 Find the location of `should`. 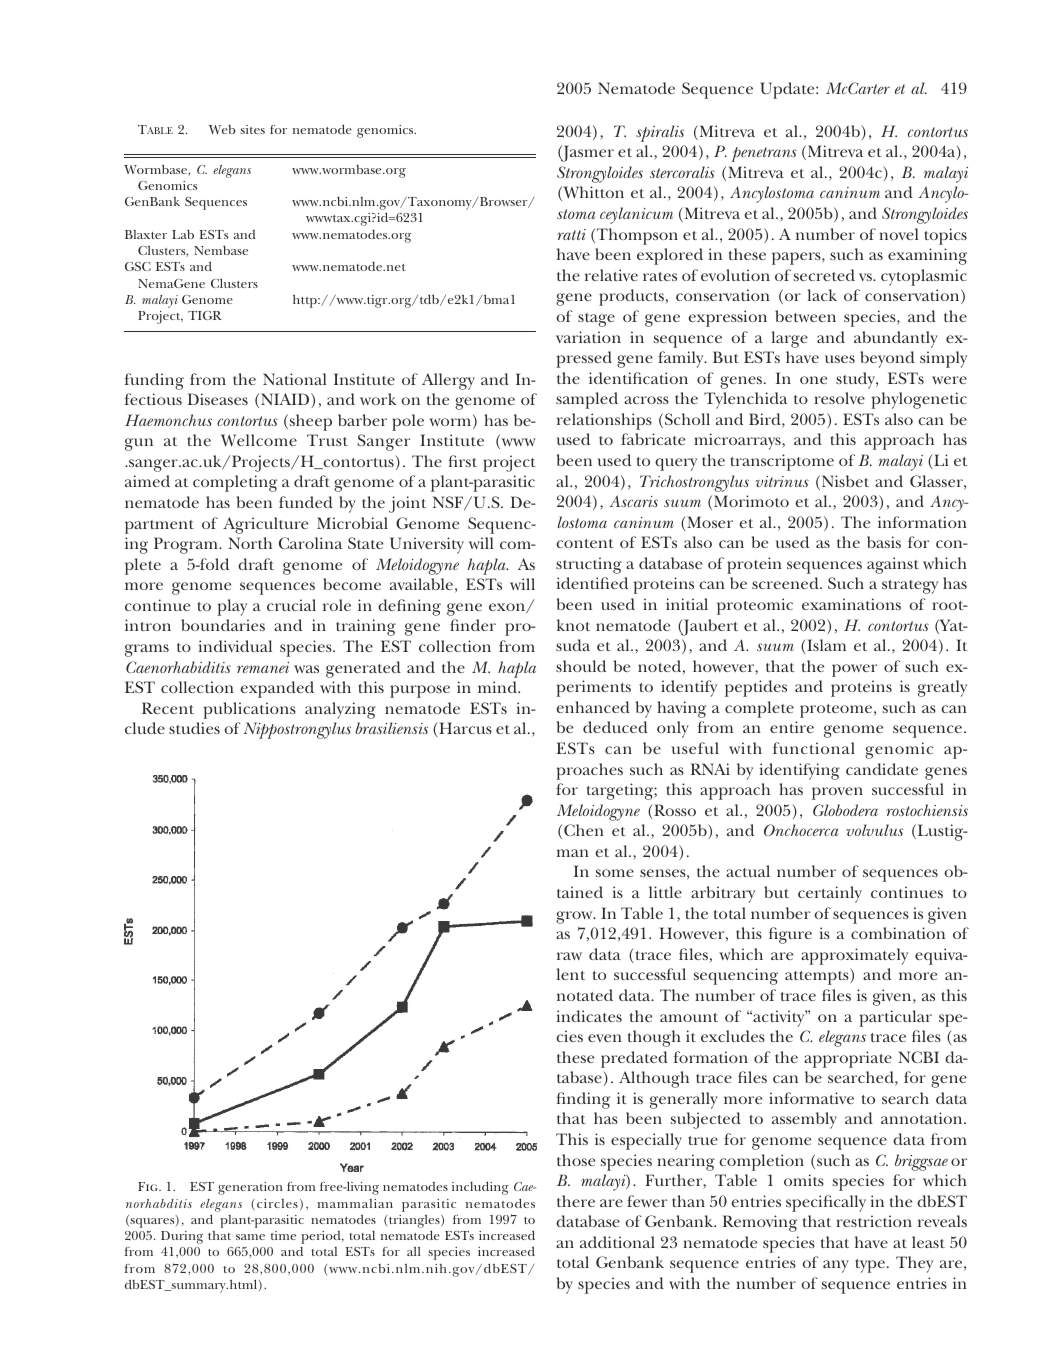

should is located at coordinates (581, 666).
